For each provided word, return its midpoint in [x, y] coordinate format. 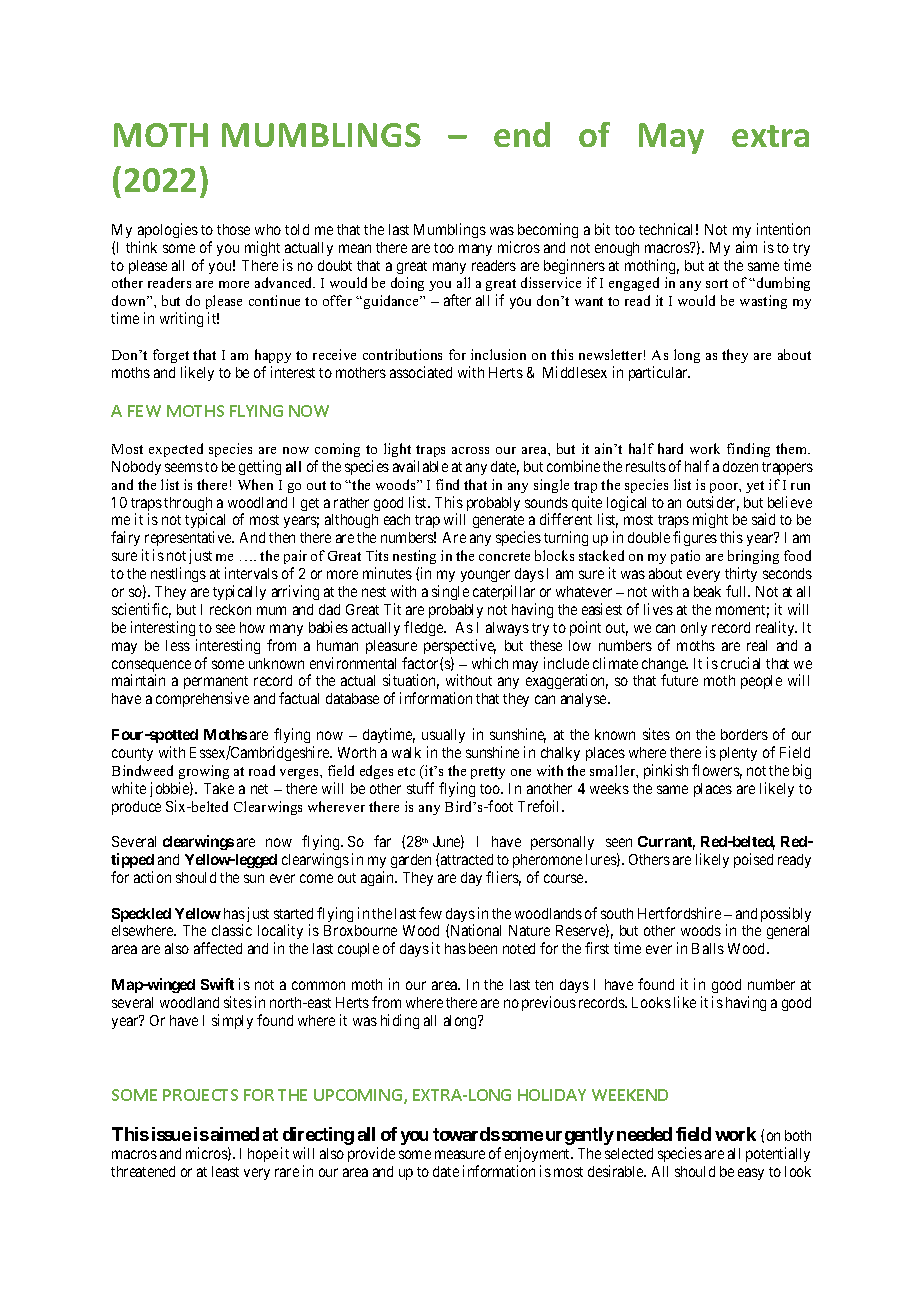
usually [443, 736]
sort [717, 283]
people [761, 682]
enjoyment [539, 1156]
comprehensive [202, 699]
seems [184, 467]
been [483, 948]
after [457, 300]
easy [751, 1174]
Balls [708, 948]
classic [232, 930]
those [233, 229]
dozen [740, 466]
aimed [233, 1134]
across [470, 450]
